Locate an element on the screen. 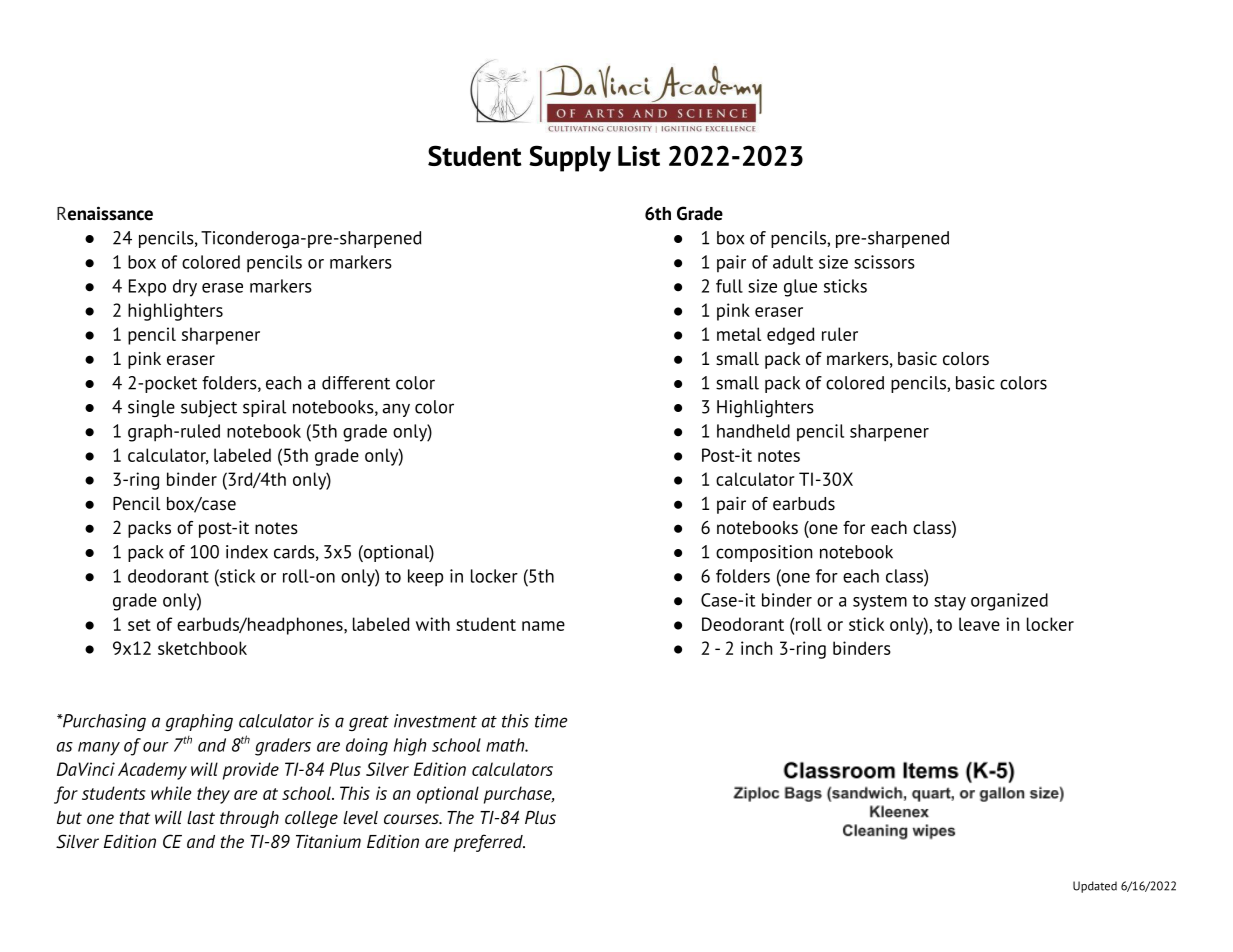 This screenshot has height=952, width=1233. composition is located at coordinates (764, 553).
